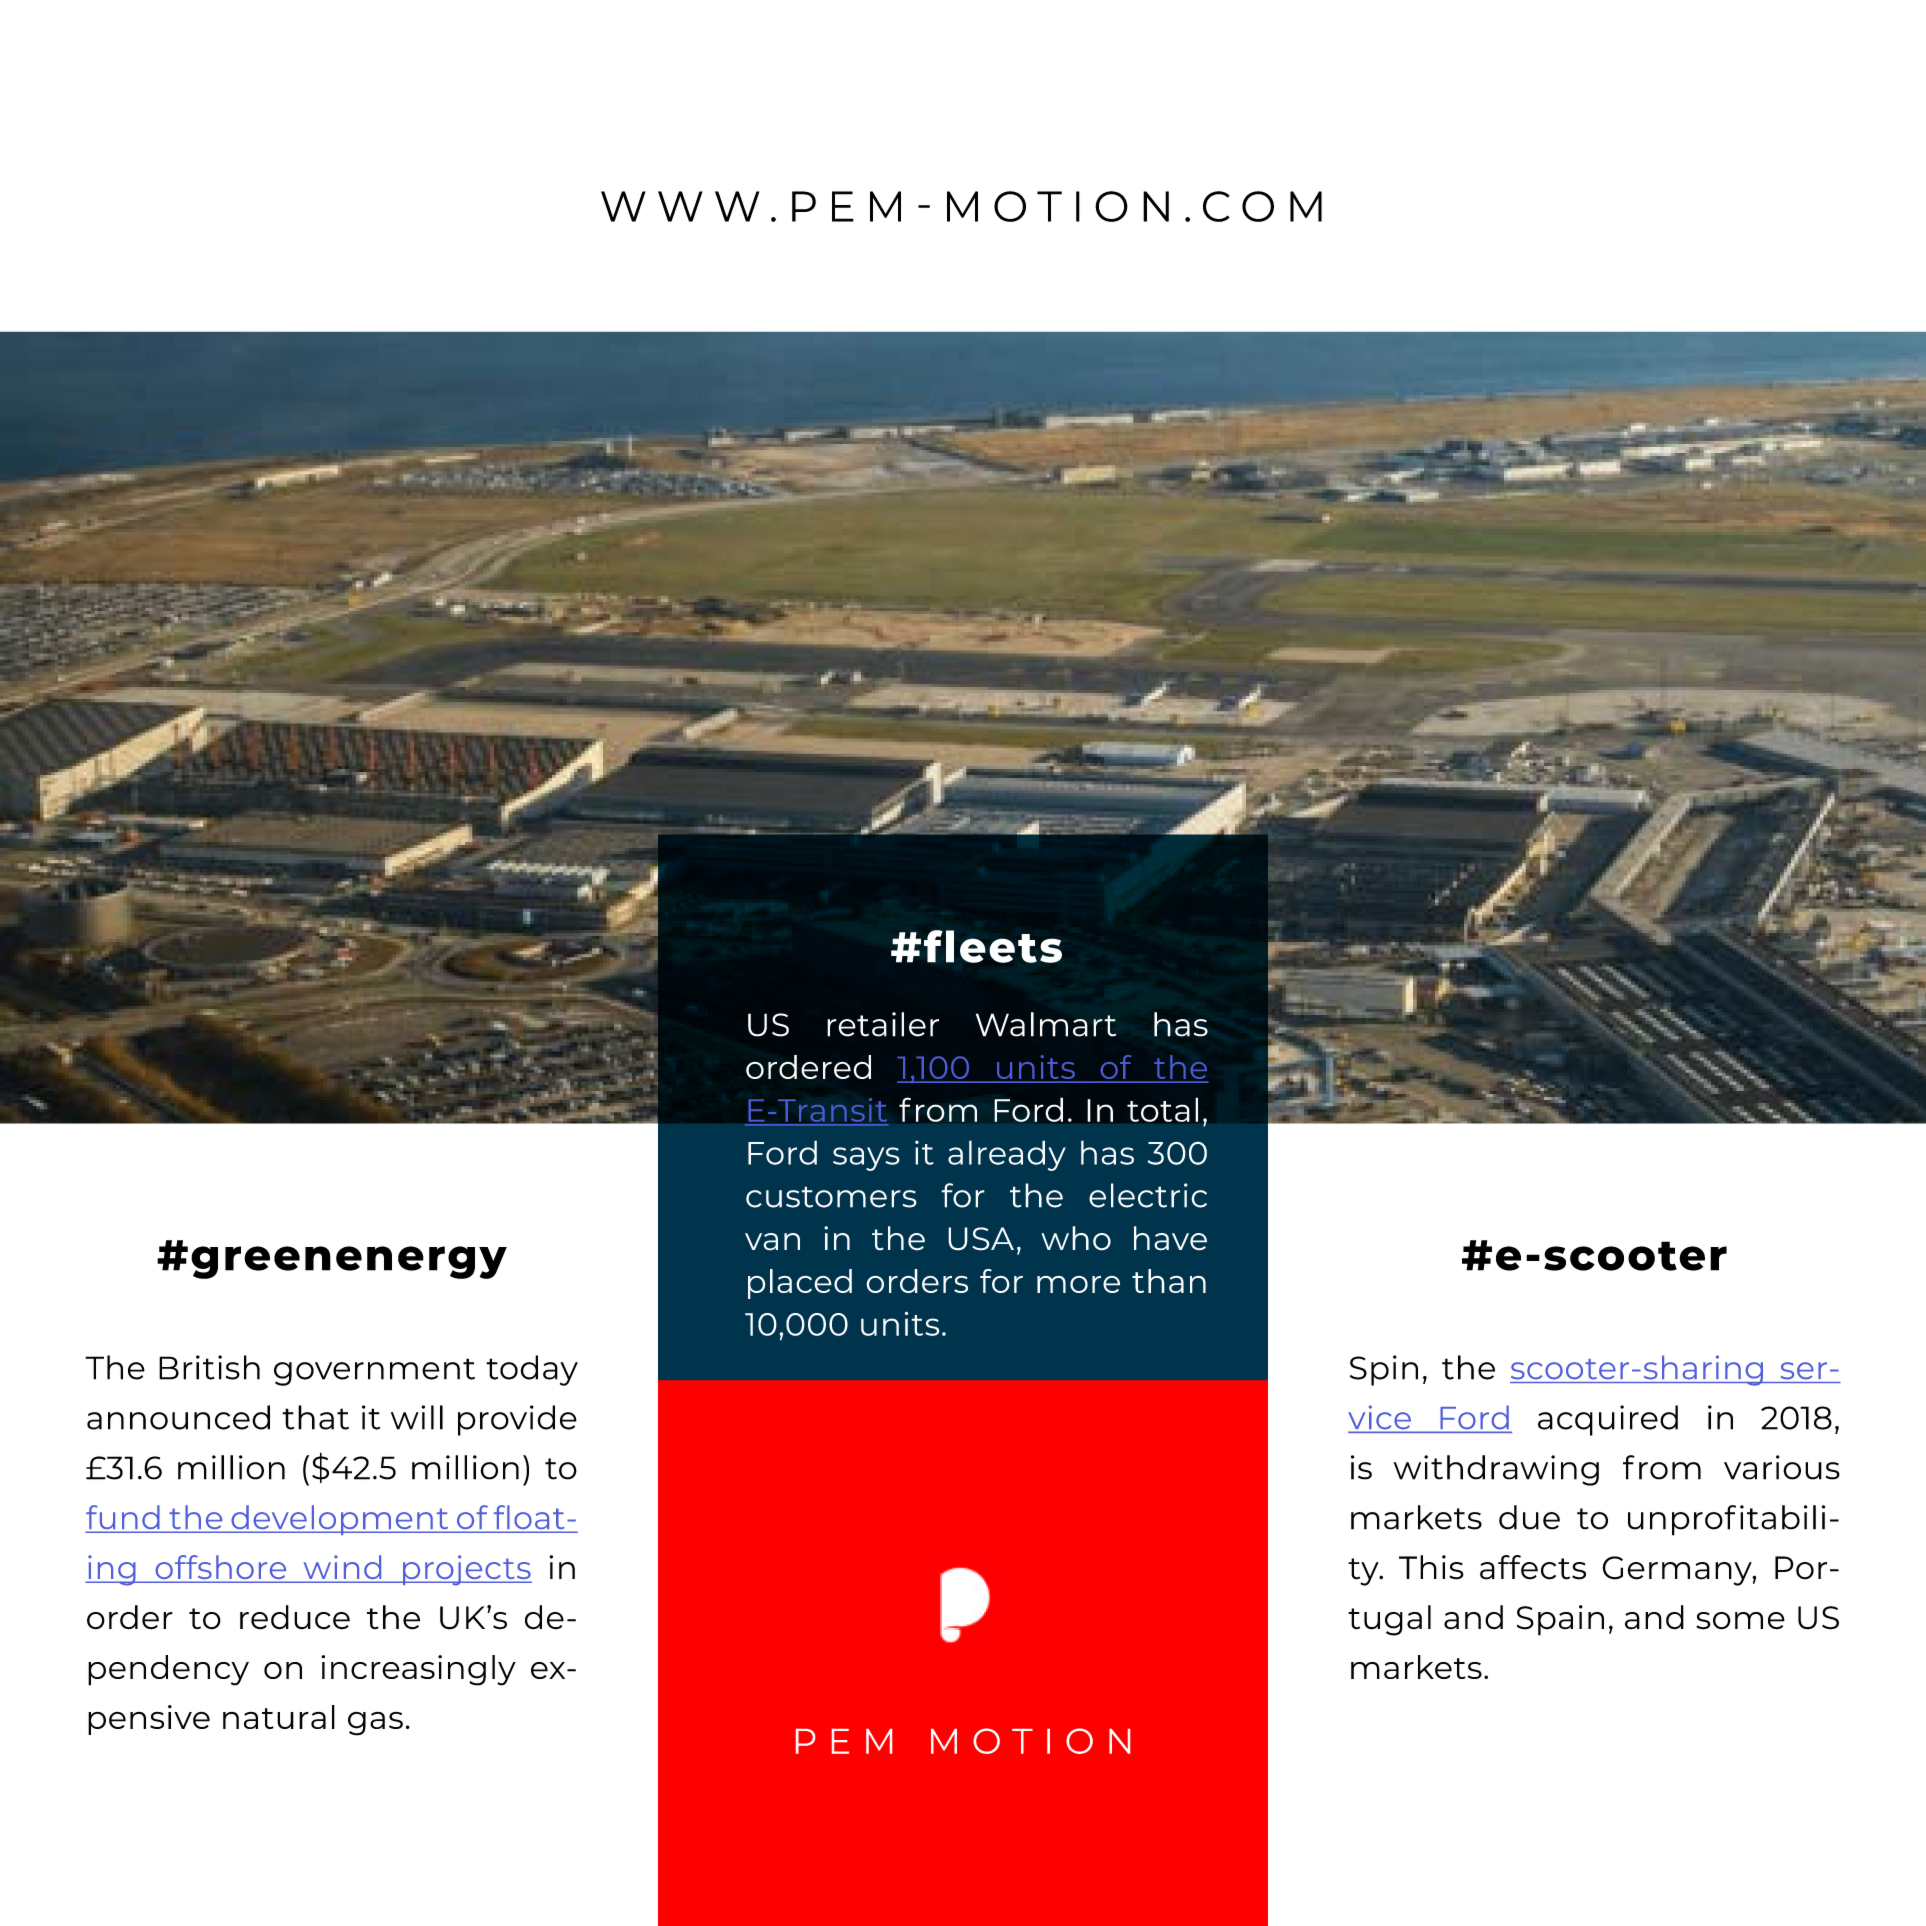 Image resolution: width=1926 pixels, height=1926 pixels. Describe the element at coordinates (374, 1372) in the page. I see `government` at that location.
